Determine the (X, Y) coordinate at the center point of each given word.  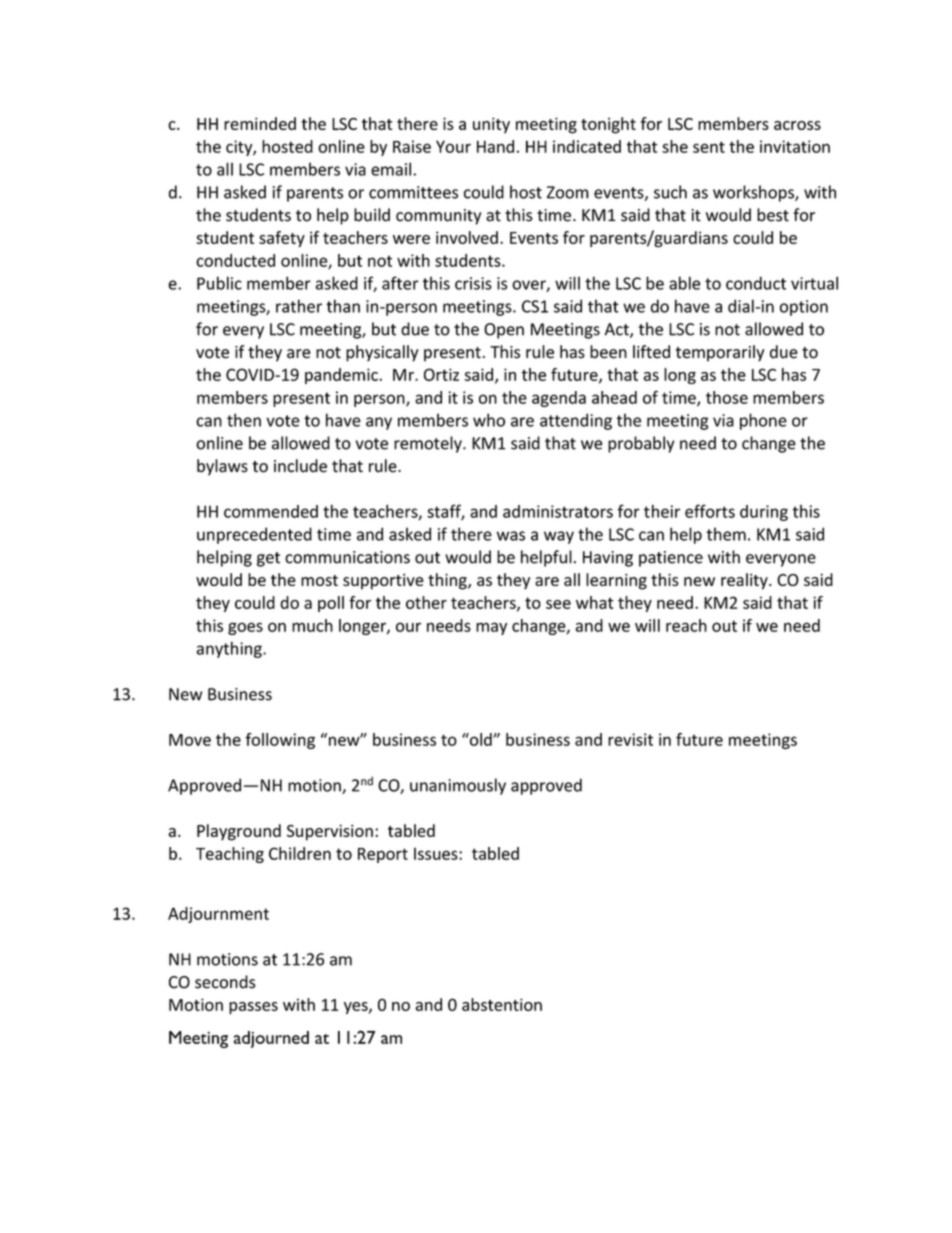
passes (253, 1008)
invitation (795, 146)
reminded (260, 123)
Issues (437, 854)
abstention (502, 1004)
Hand (495, 146)
